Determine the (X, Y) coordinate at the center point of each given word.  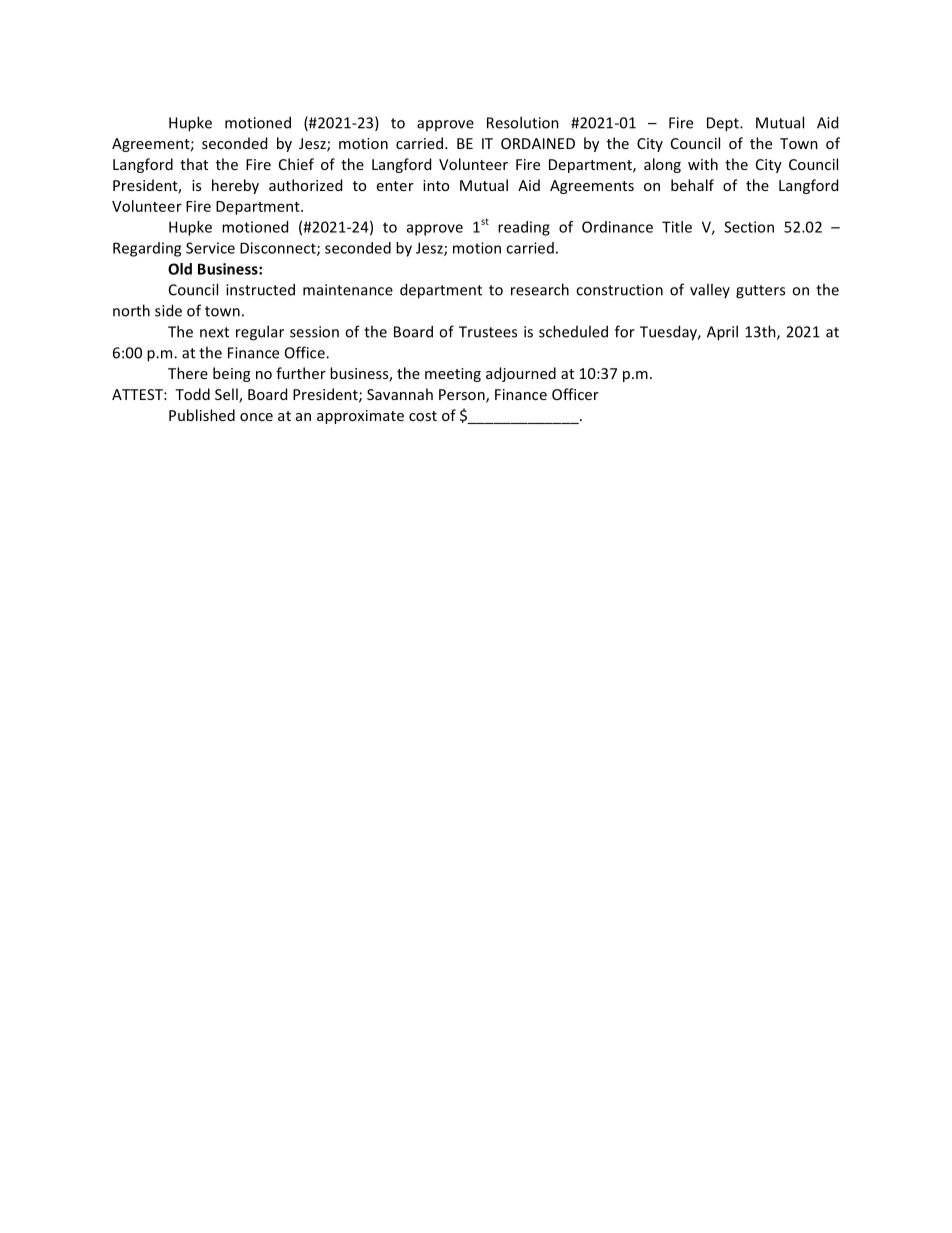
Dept (724, 124)
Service (210, 248)
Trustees (488, 332)
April (722, 333)
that (194, 164)
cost (423, 416)
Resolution (523, 122)
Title (677, 227)
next (214, 332)
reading (524, 228)
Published (202, 415)
